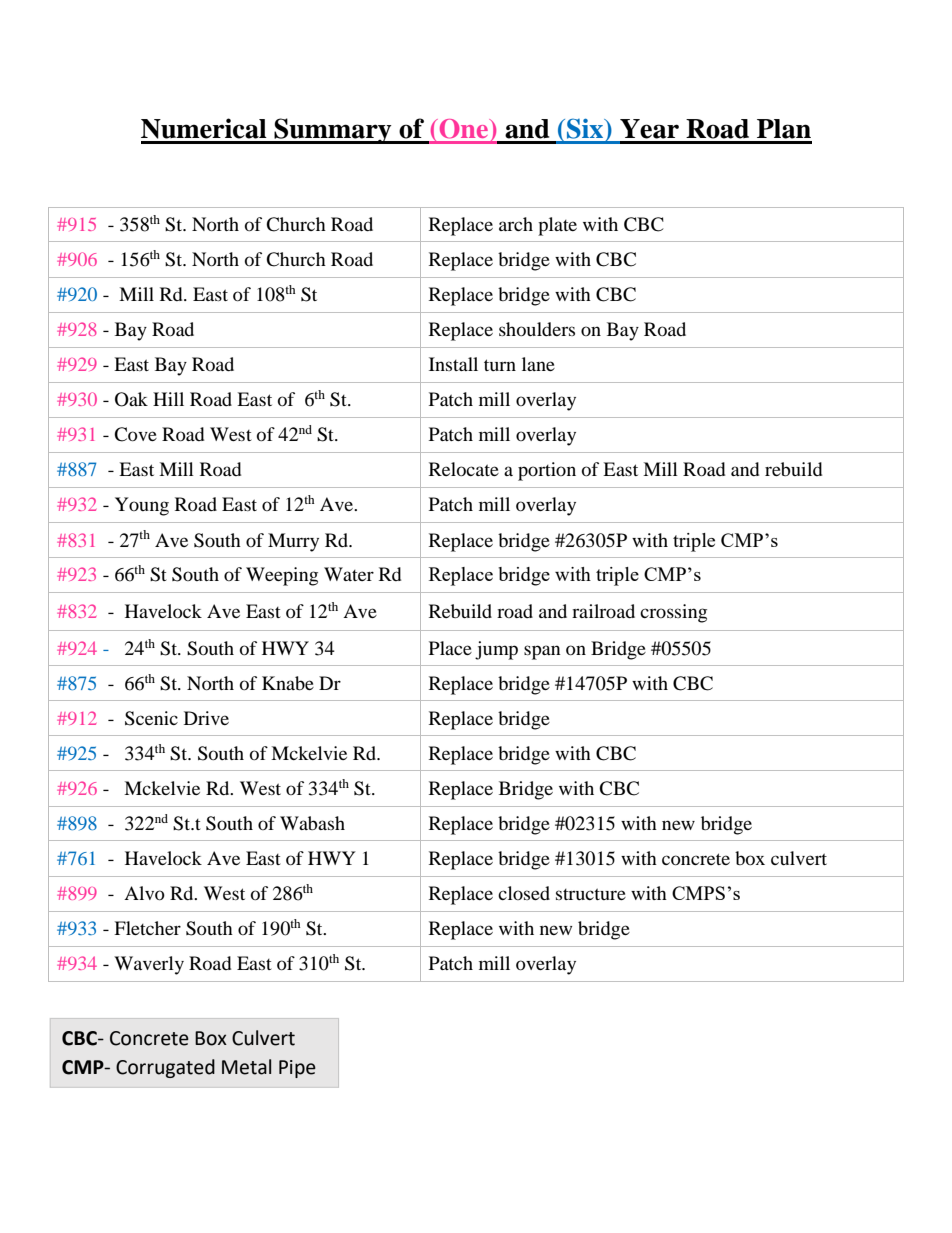 This document has height=1233, width=952. What do you see at coordinates (557, 226) in the document?
I see `plate` at bounding box center [557, 226].
